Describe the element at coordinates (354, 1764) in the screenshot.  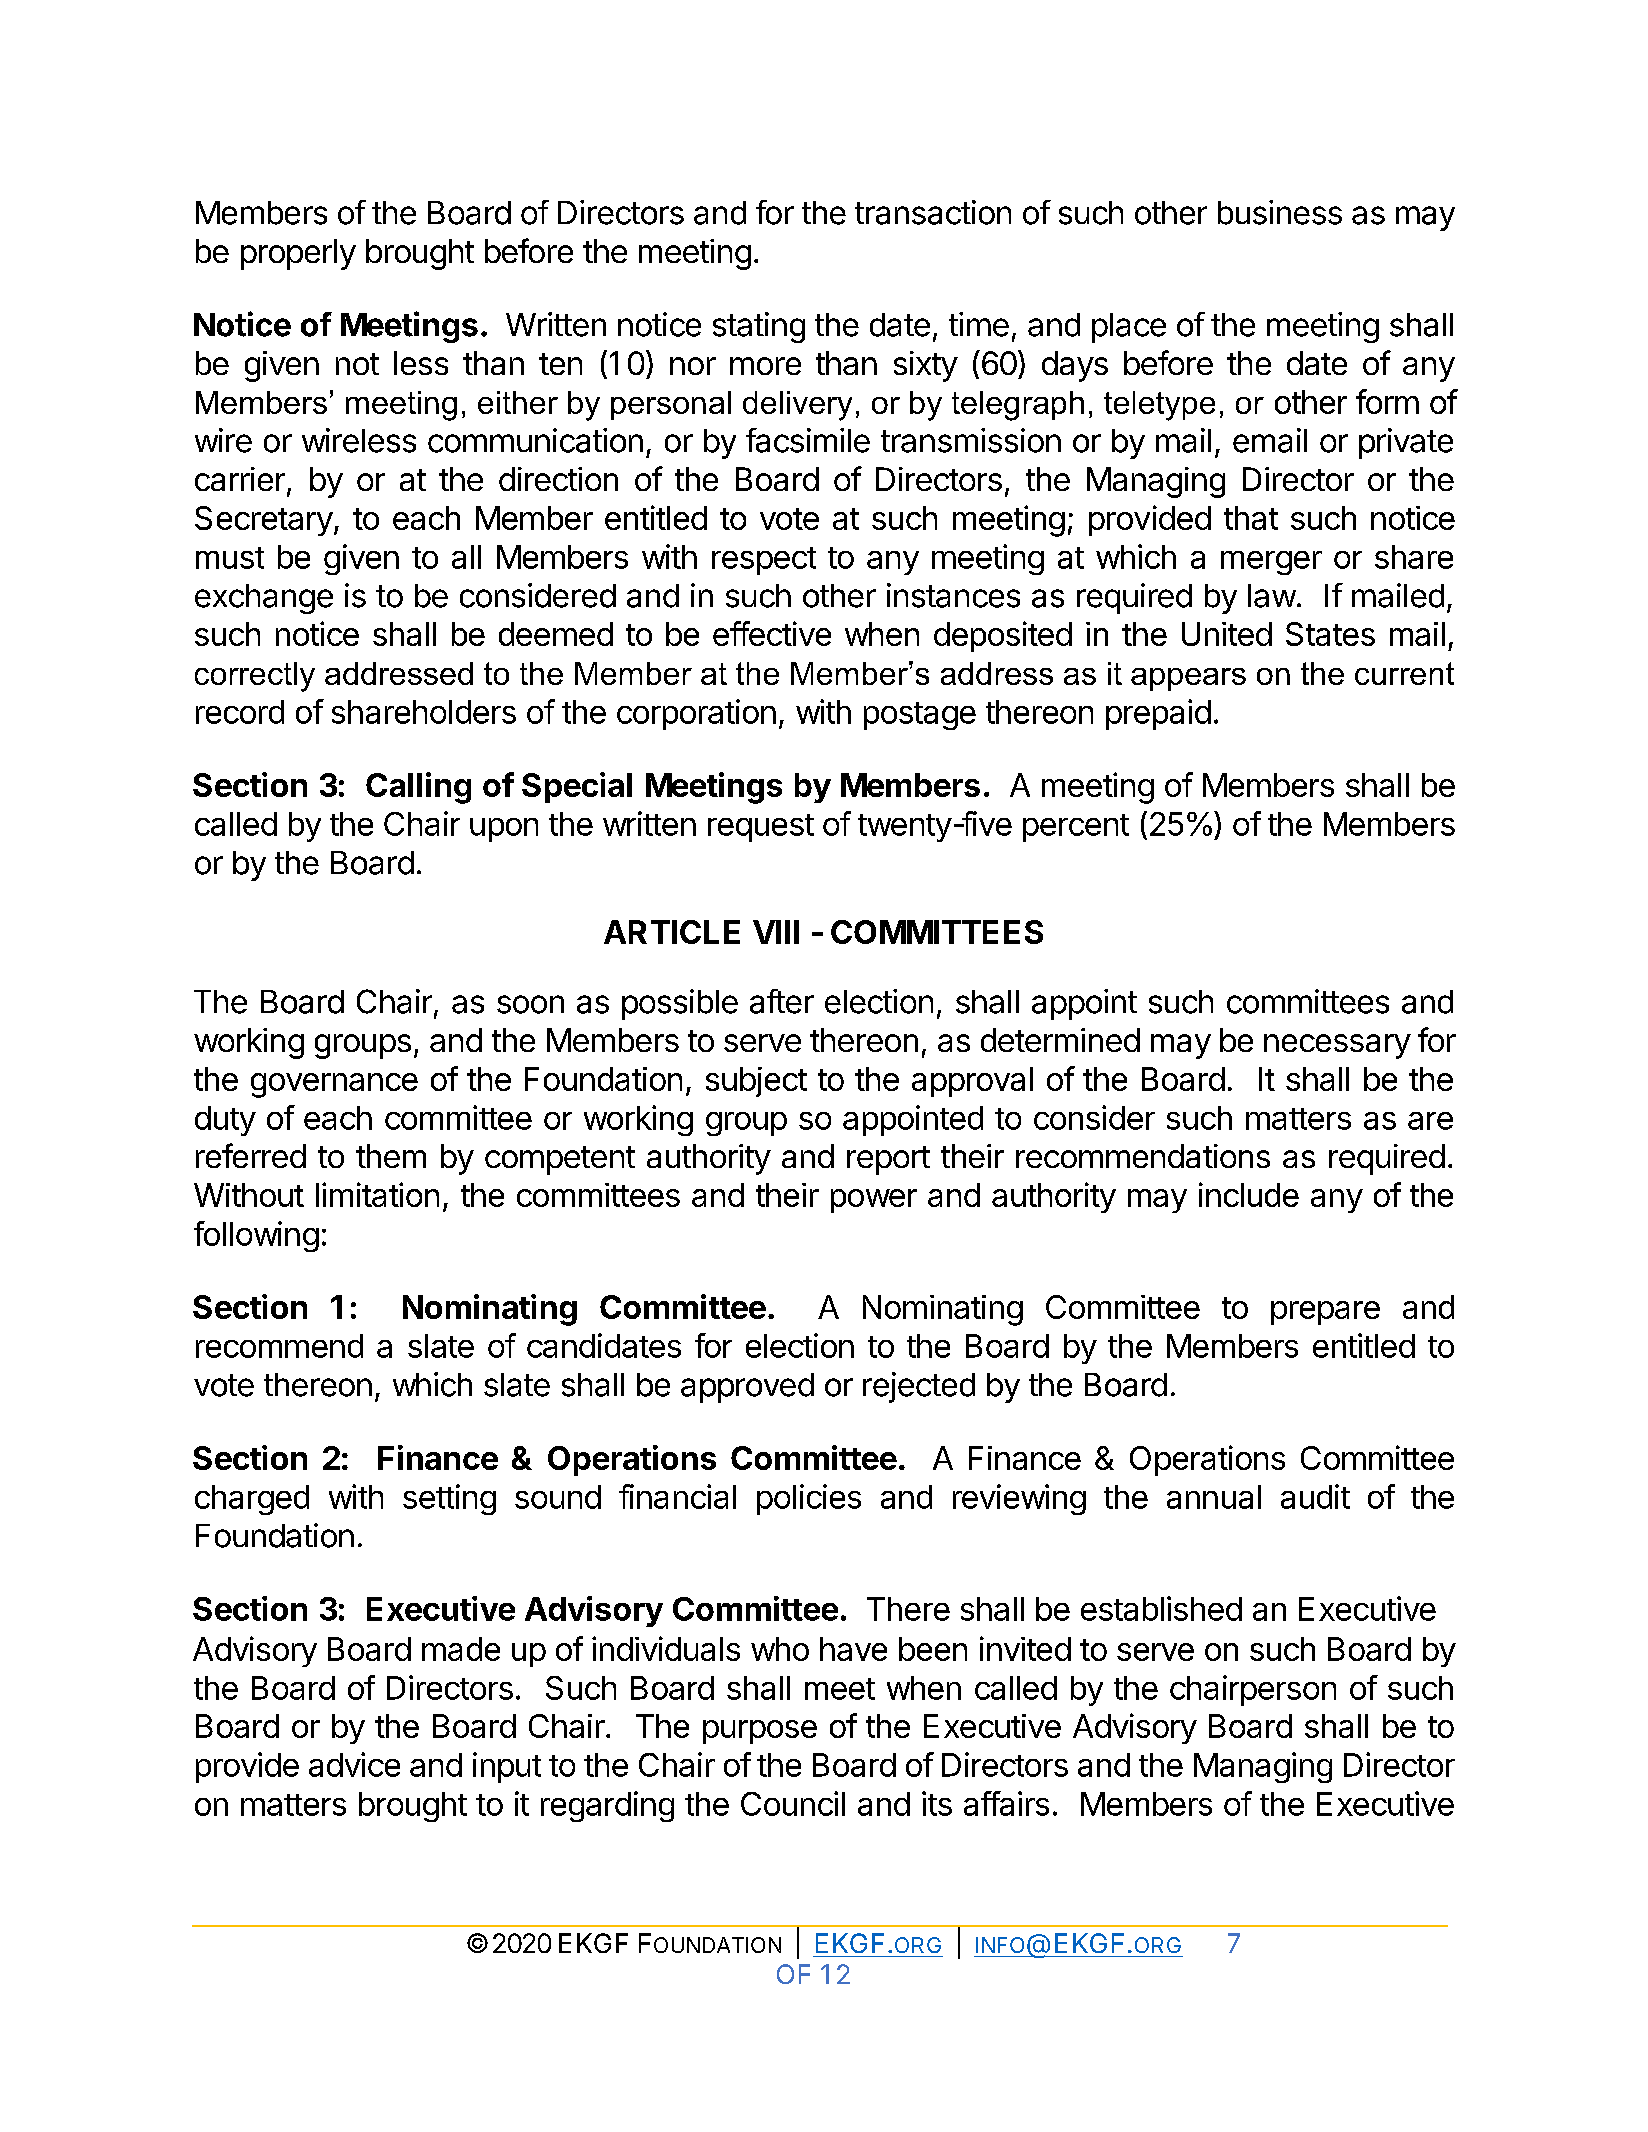
I see `advice` at that location.
